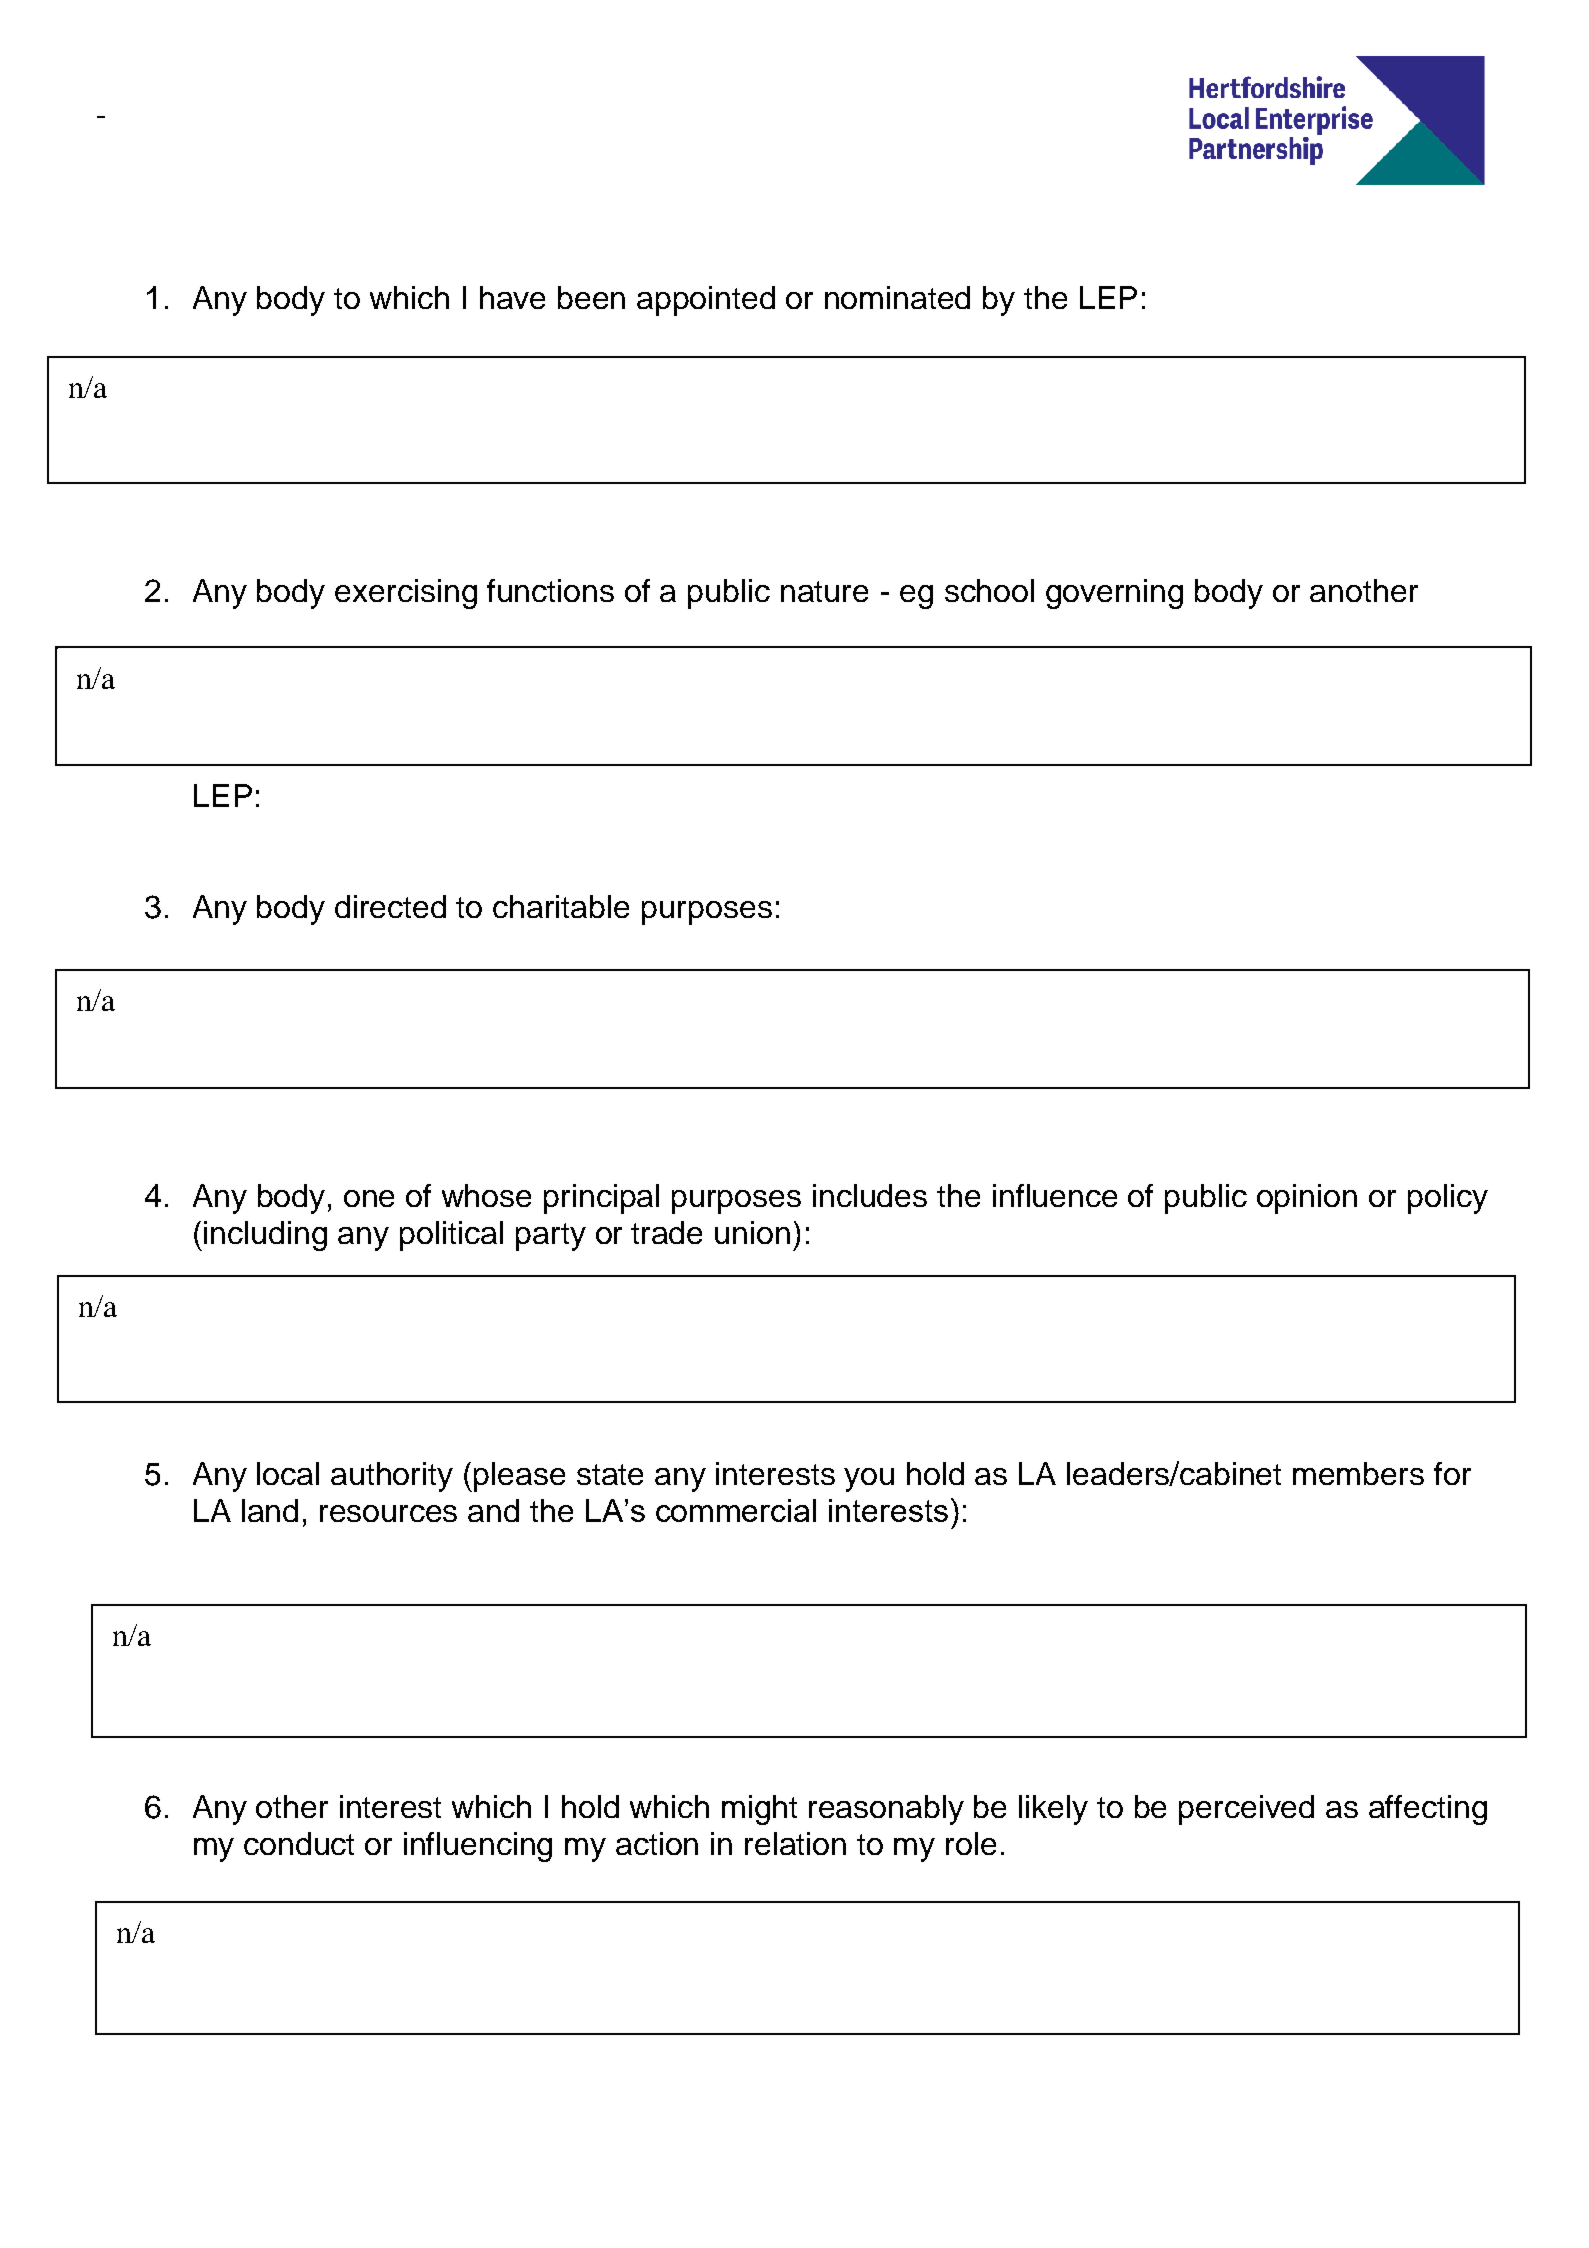  I want to click on have, so click(512, 297).
